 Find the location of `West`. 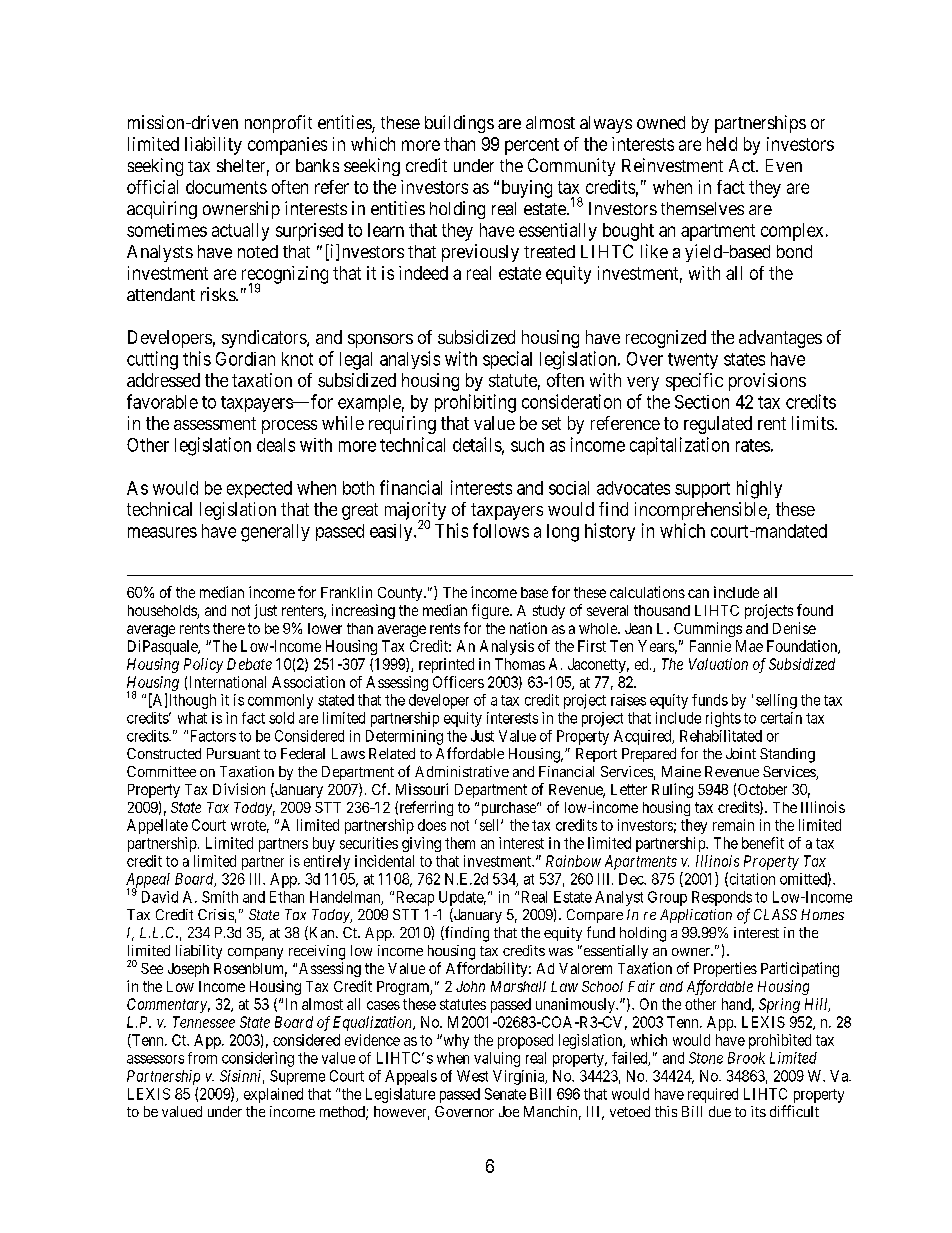

West is located at coordinates (472, 1076).
